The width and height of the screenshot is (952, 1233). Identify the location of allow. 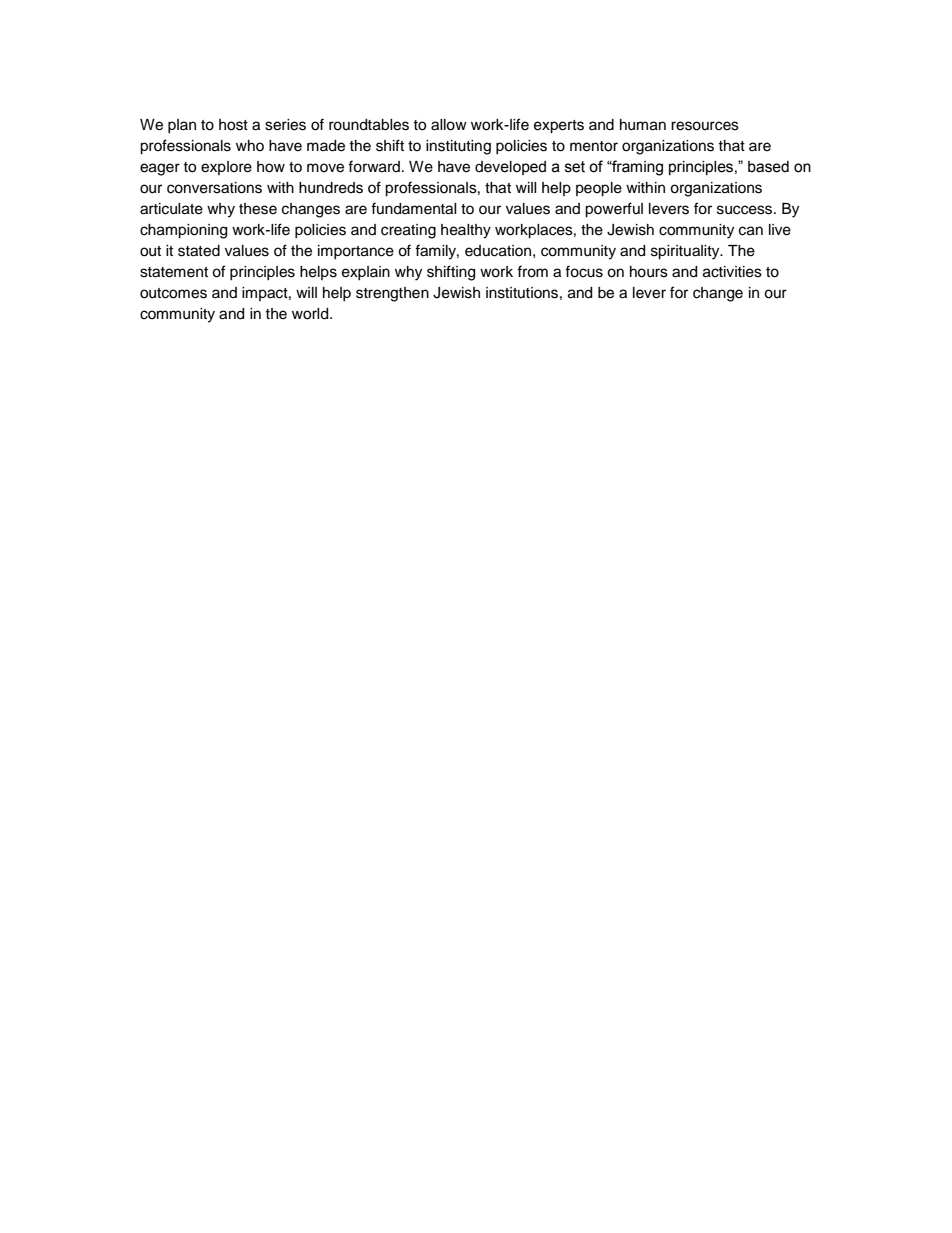
(449, 125).
